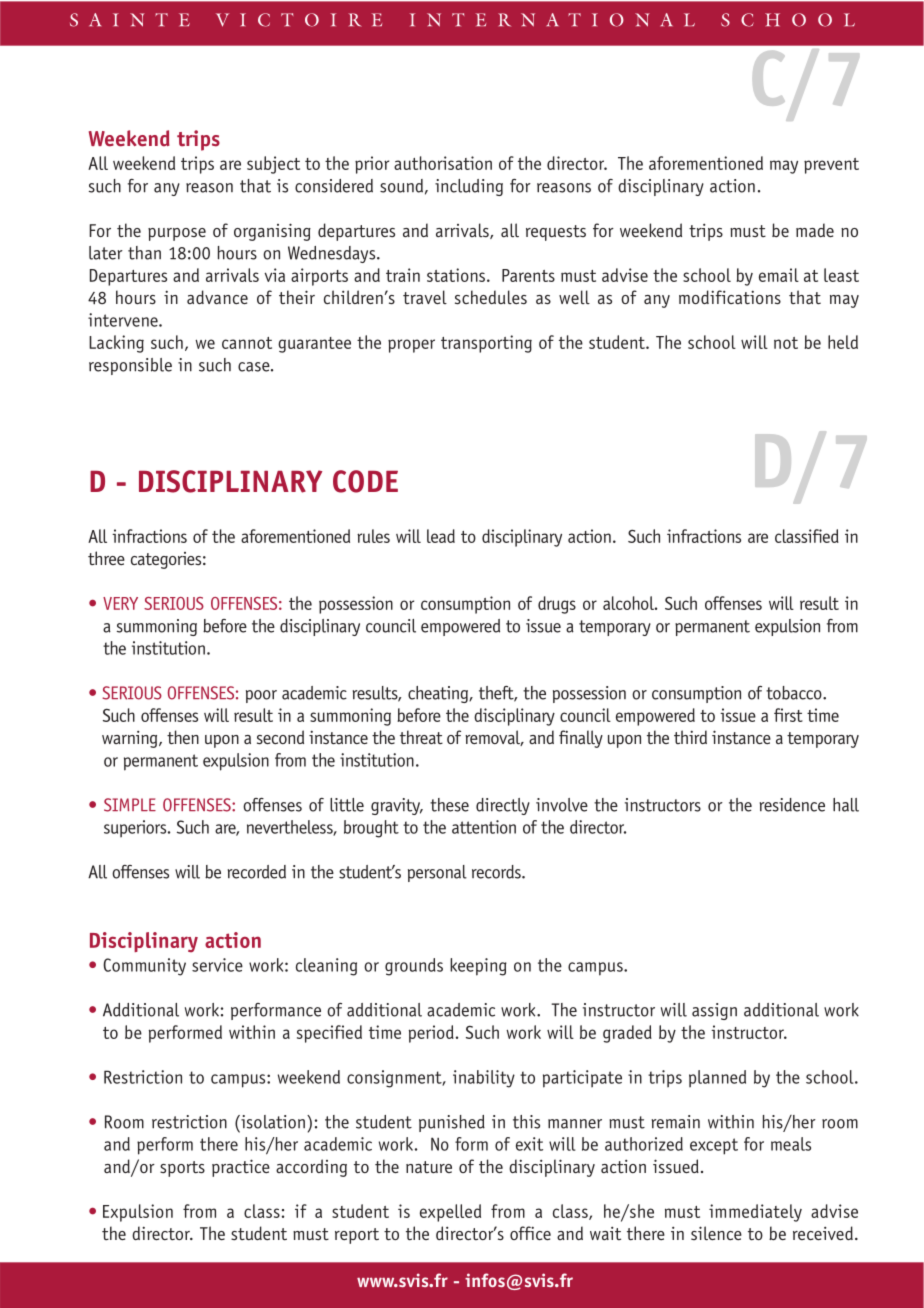  Describe the element at coordinates (439, 694) in the document. I see `cheating` at that location.
